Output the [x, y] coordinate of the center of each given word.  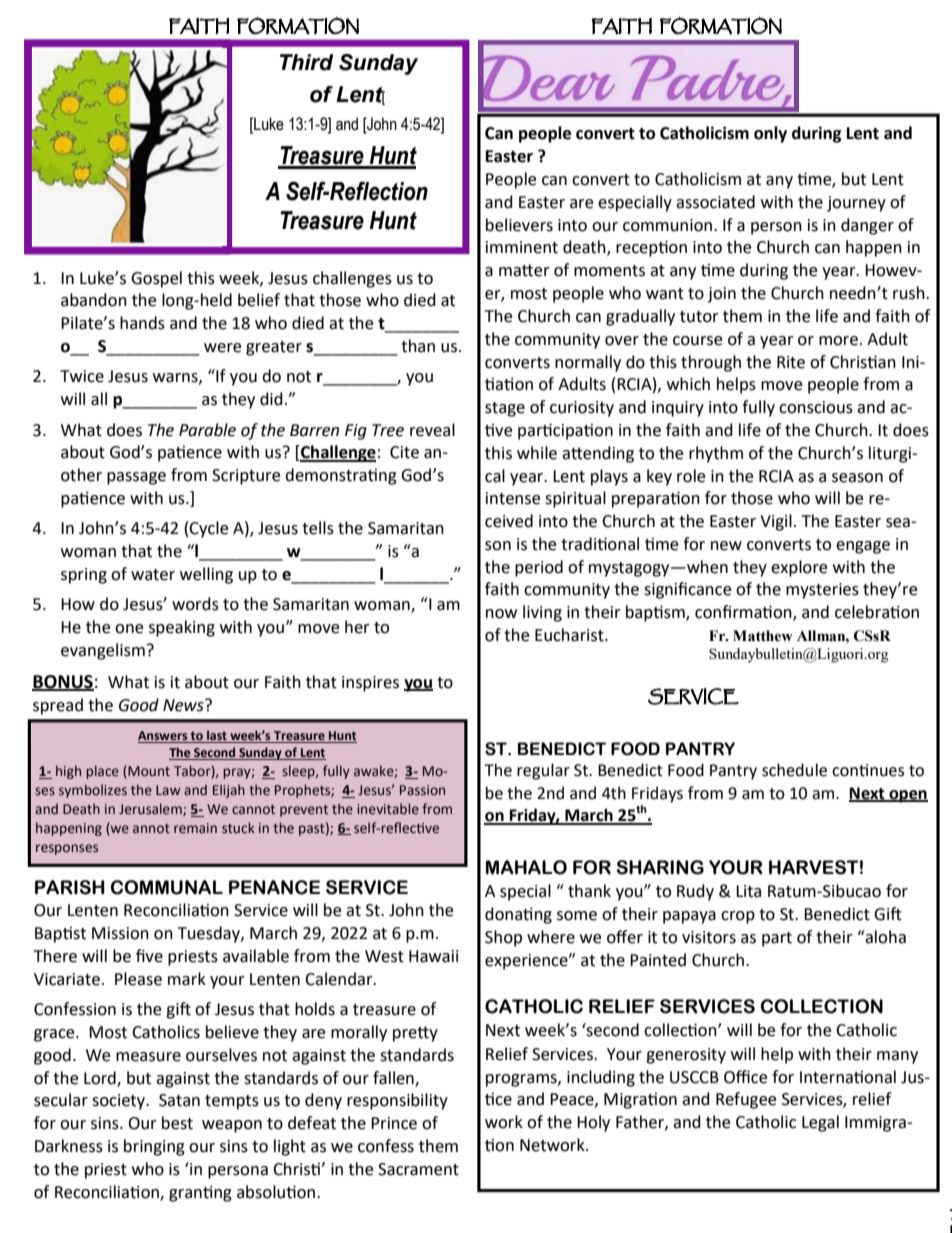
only [770, 134]
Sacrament [418, 1169]
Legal [820, 1123]
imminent [522, 247]
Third [307, 62]
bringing [154, 1147]
